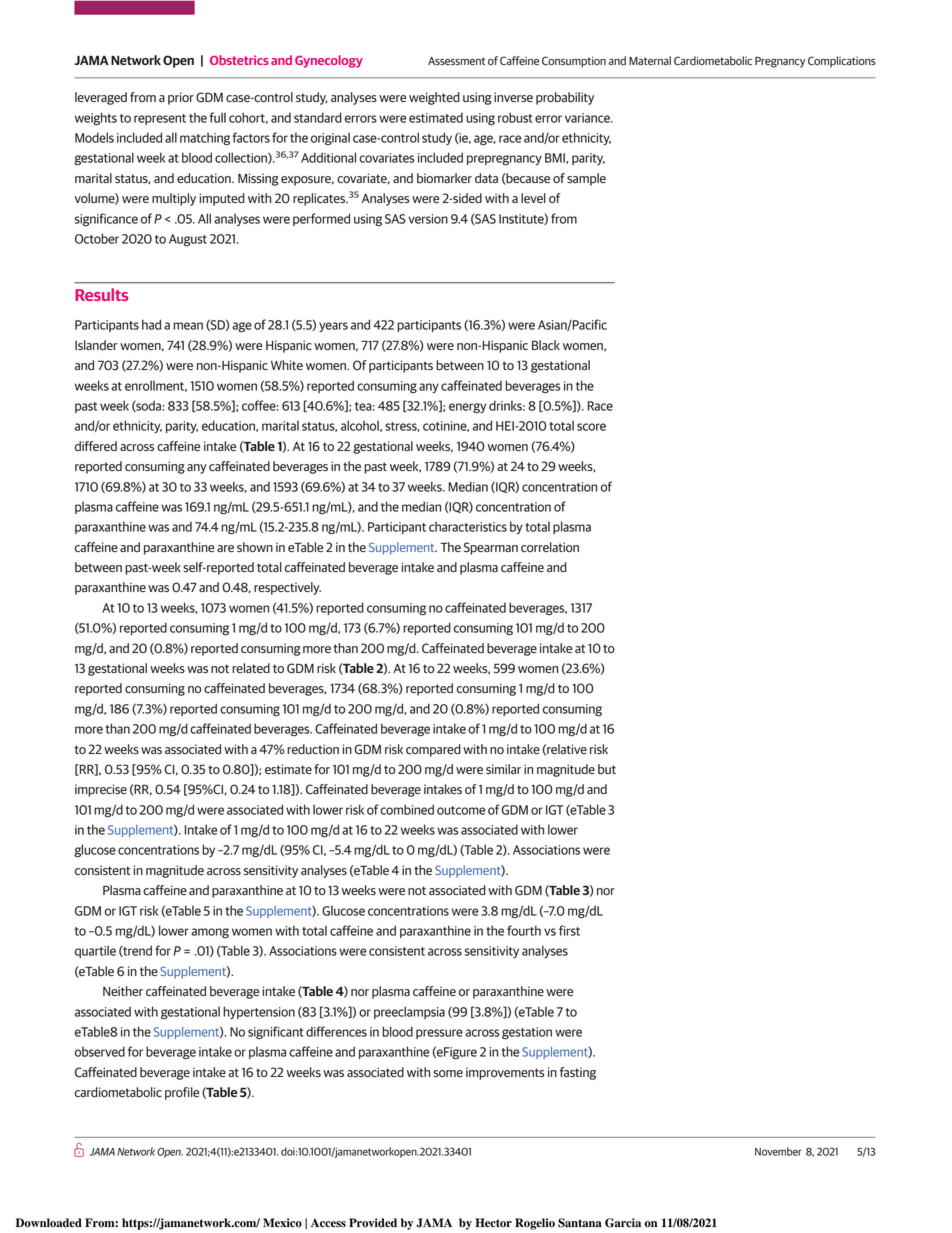  I want to click on but, so click(607, 769).
